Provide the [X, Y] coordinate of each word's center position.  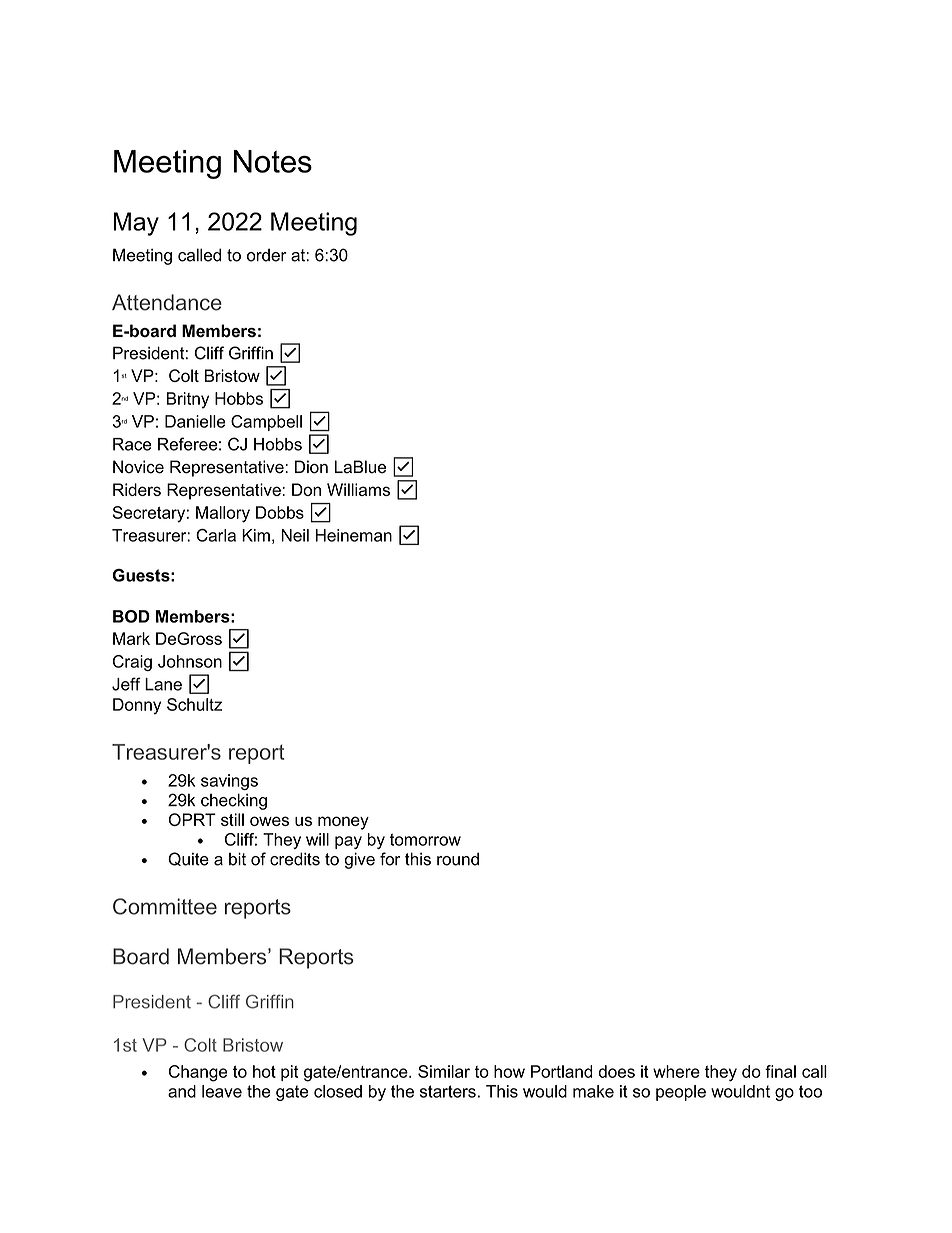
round [458, 859]
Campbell [266, 423]
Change [198, 1073]
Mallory [223, 514]
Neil [295, 535]
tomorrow [425, 839]
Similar [444, 1071]
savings [229, 782]
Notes [273, 161]
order [267, 255]
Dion [311, 467]
